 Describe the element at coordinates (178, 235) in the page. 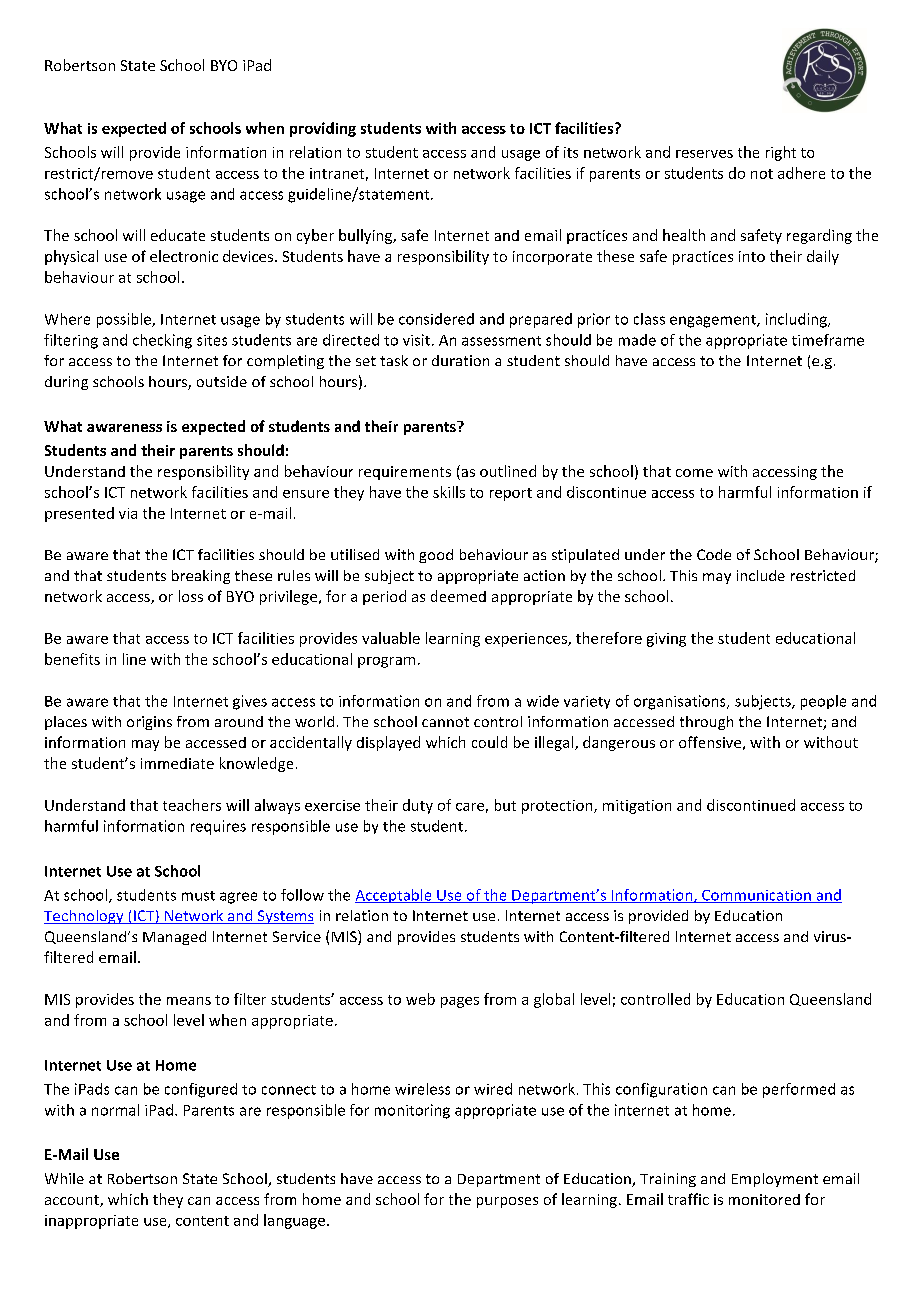

I see `educate` at that location.
